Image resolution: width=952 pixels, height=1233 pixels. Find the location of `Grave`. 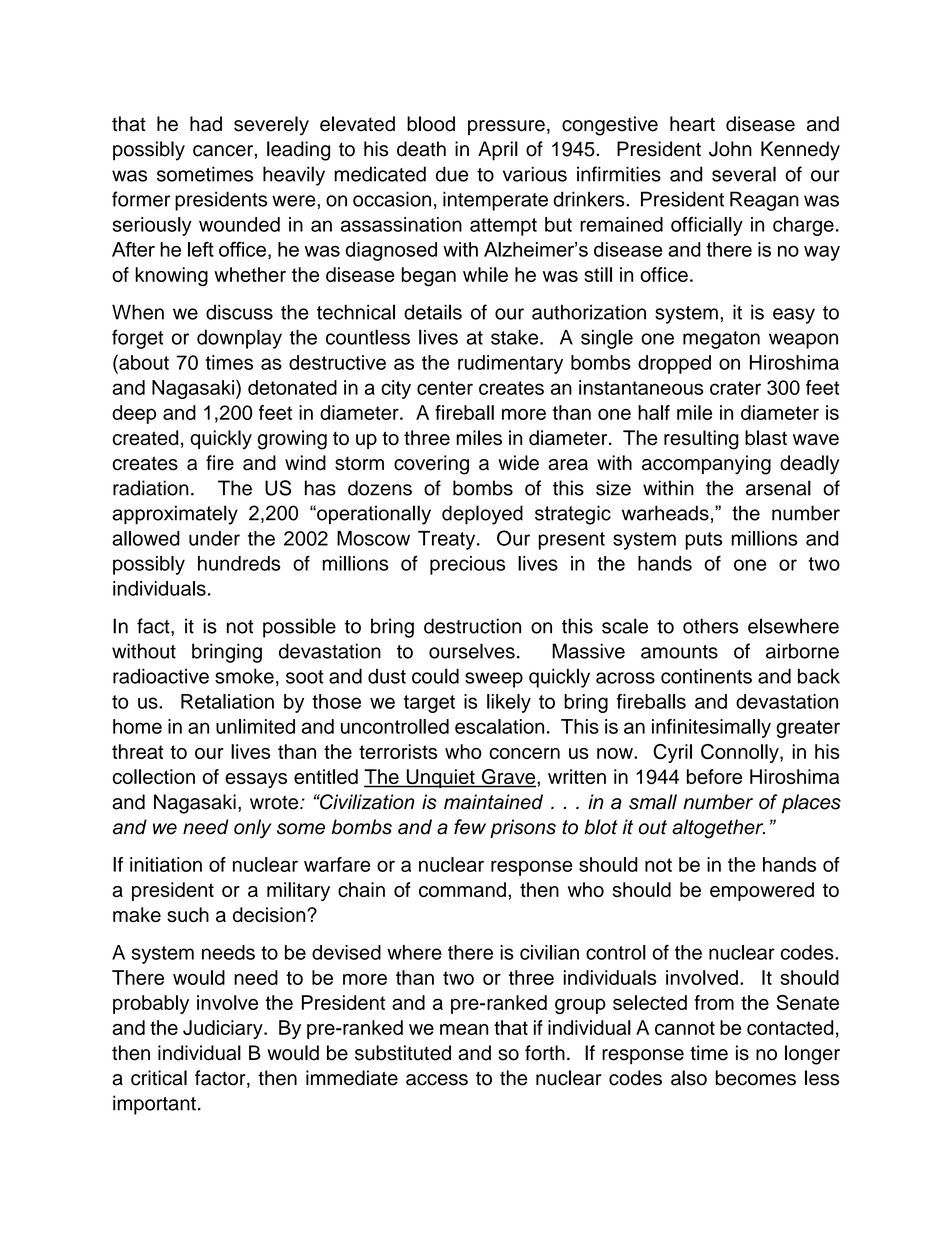

Grave is located at coordinates (509, 778).
